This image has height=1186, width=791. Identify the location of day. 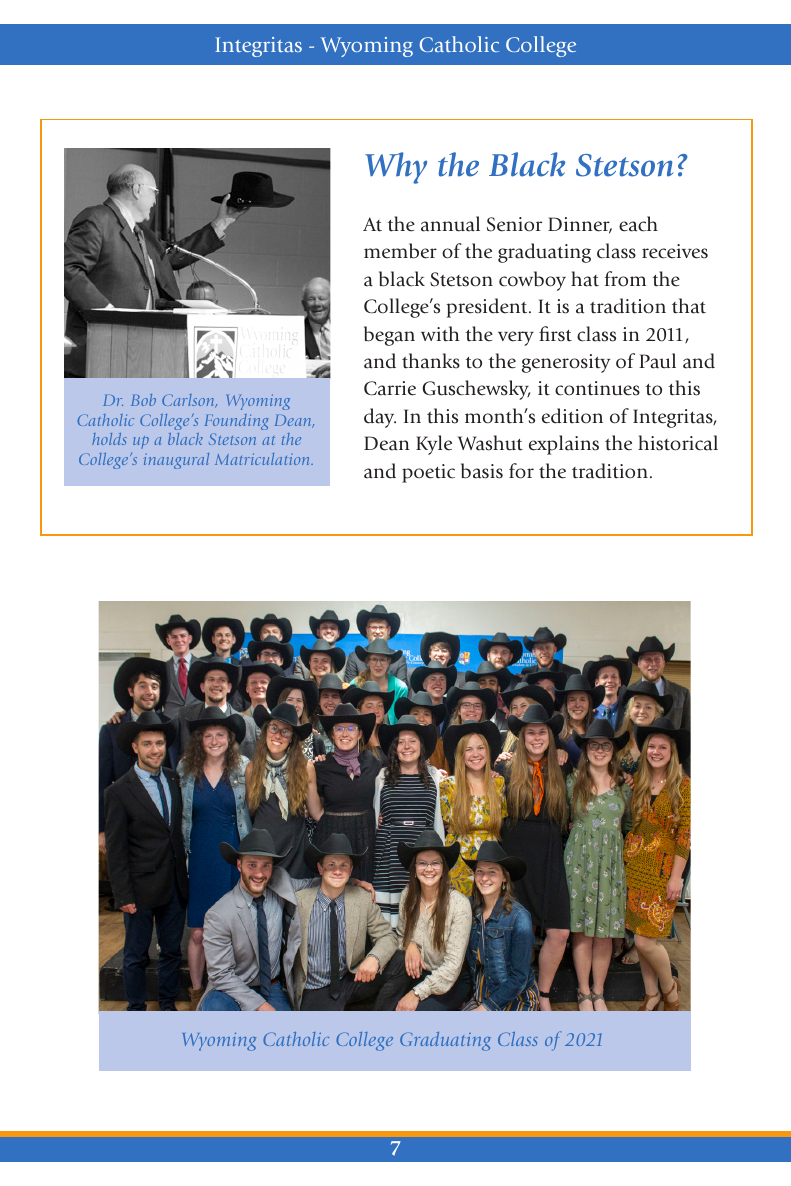
(380, 418).
